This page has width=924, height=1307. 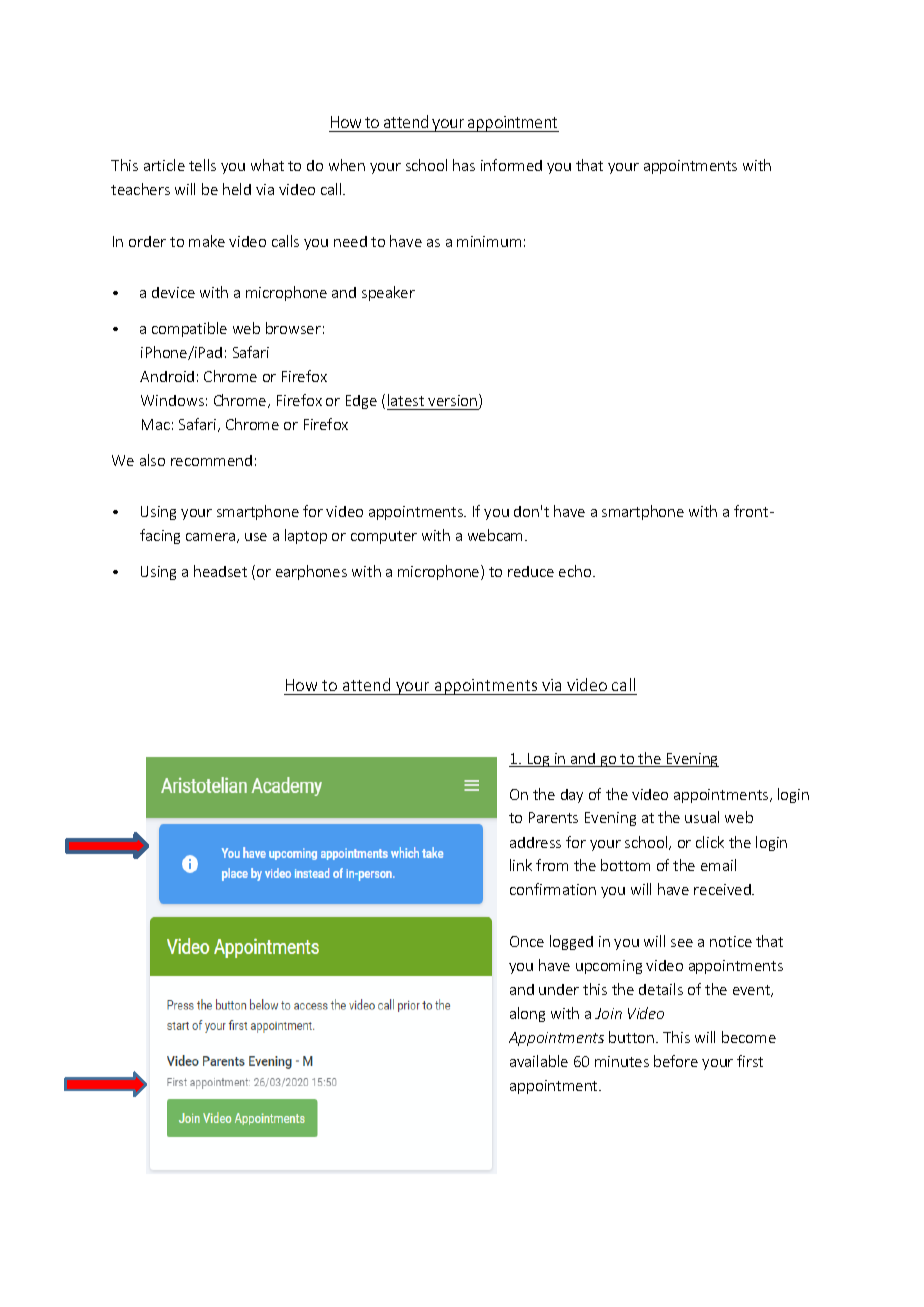 I want to click on headset, so click(x=220, y=571).
